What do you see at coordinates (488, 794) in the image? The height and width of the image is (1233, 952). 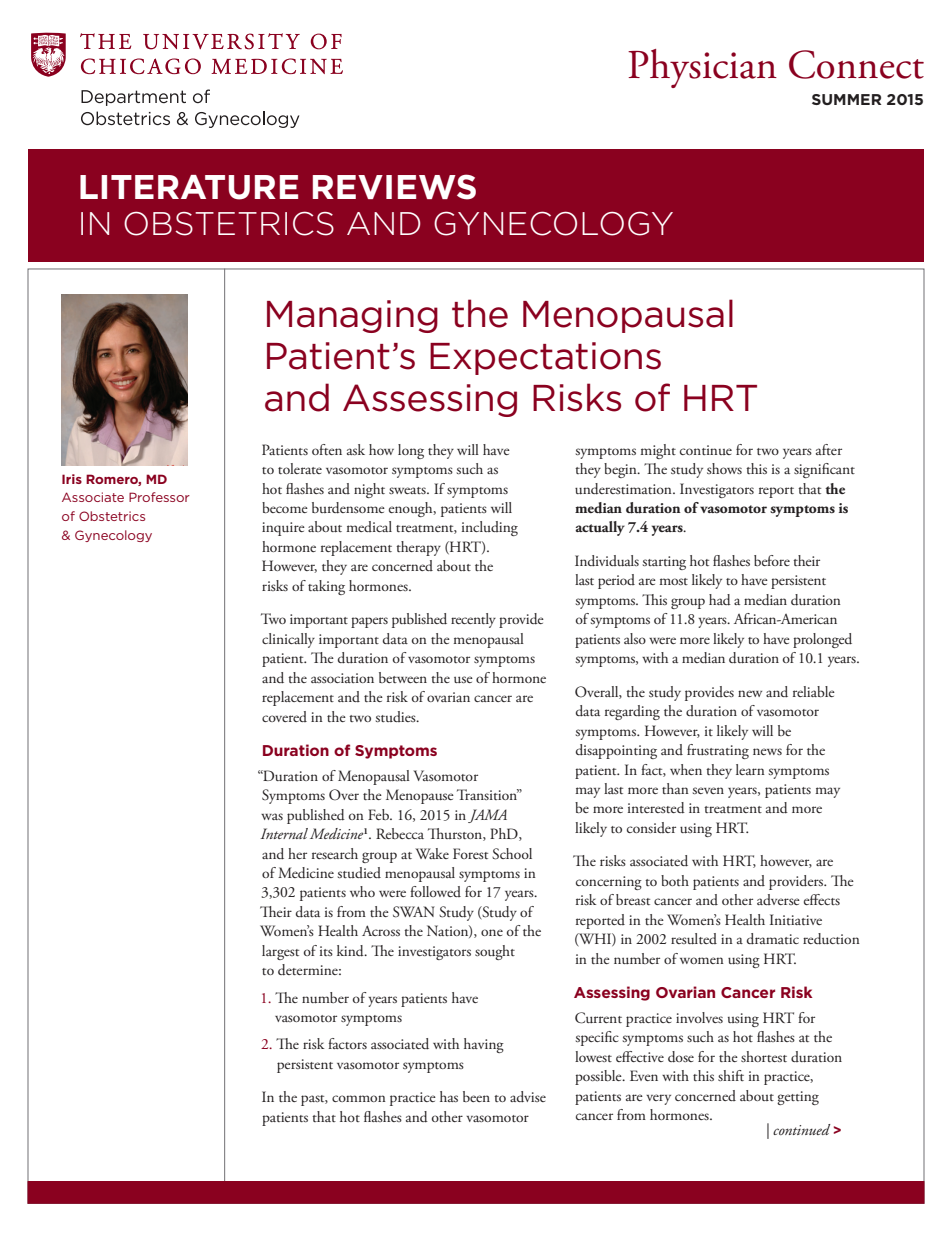 I see `Transition` at bounding box center [488, 794].
